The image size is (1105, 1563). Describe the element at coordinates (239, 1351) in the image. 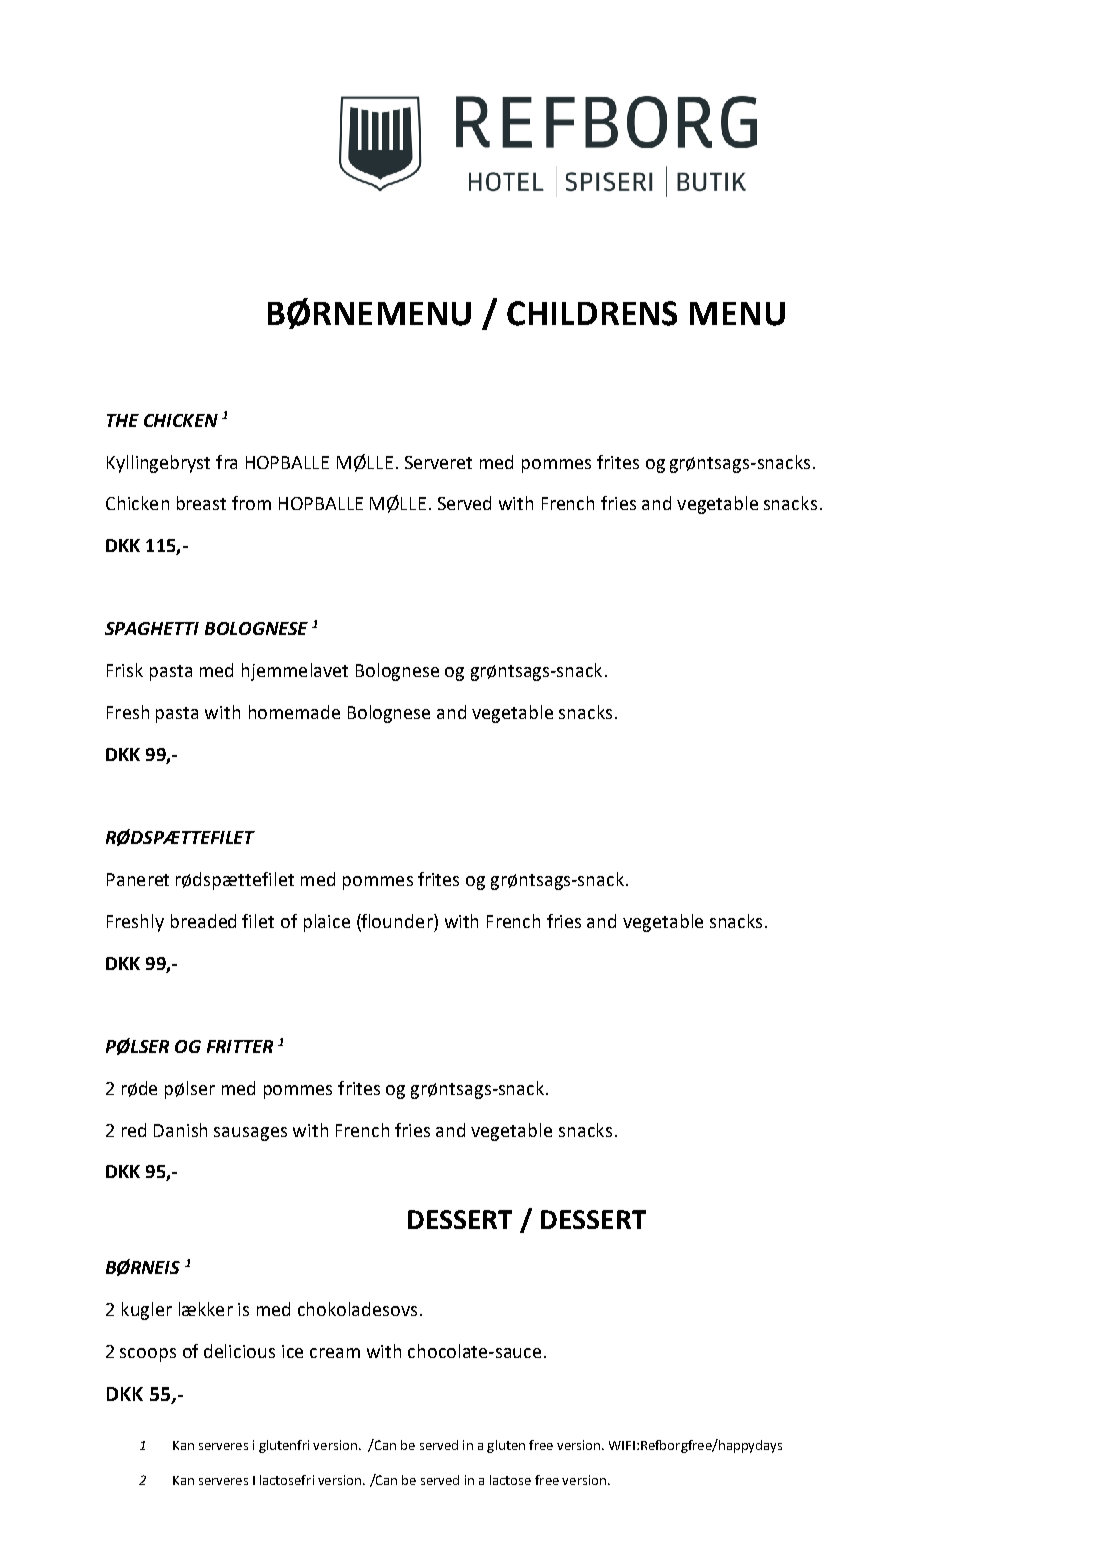

I see `delicious` at that location.
